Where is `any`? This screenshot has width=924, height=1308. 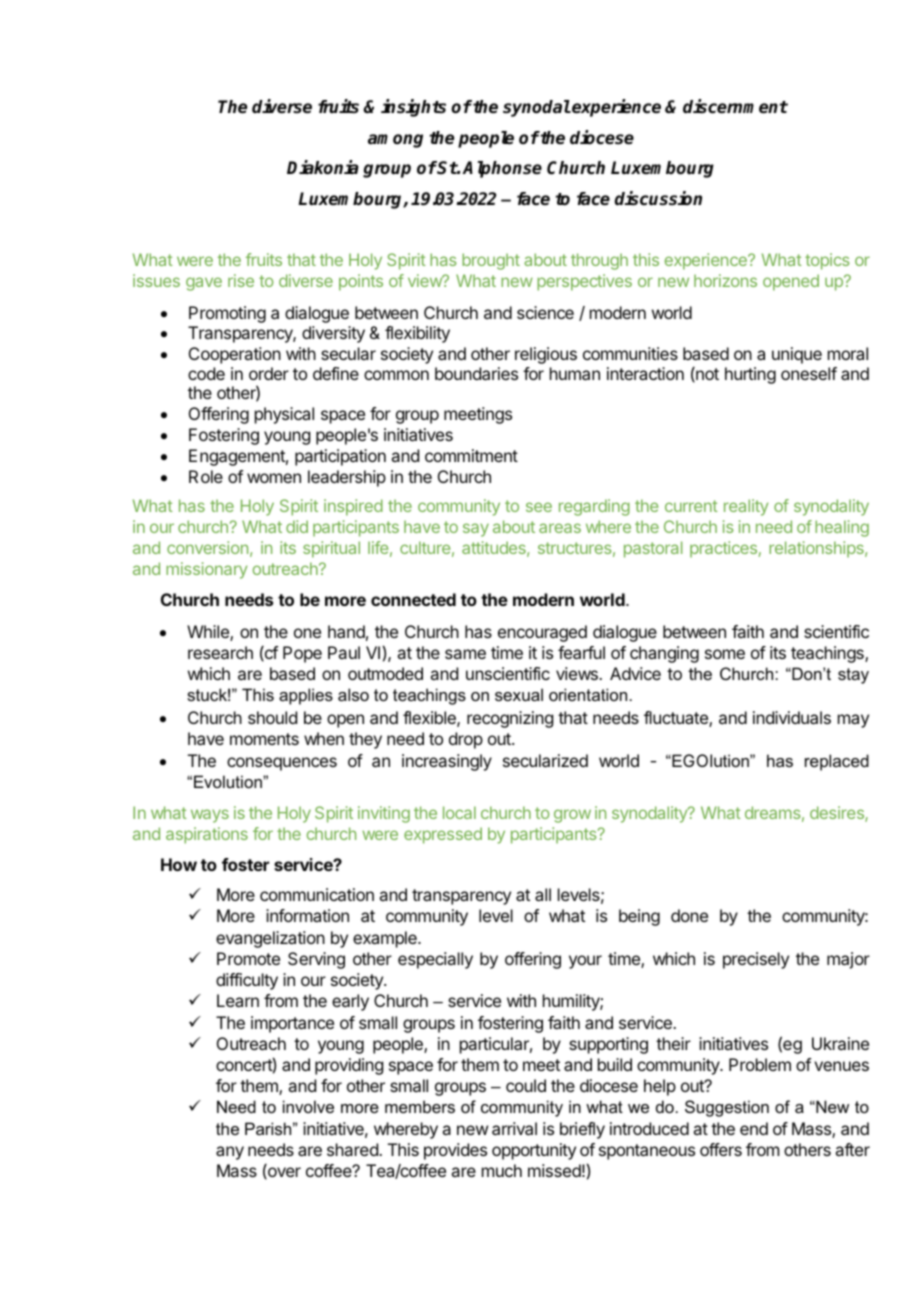
any is located at coordinates (230, 1153).
